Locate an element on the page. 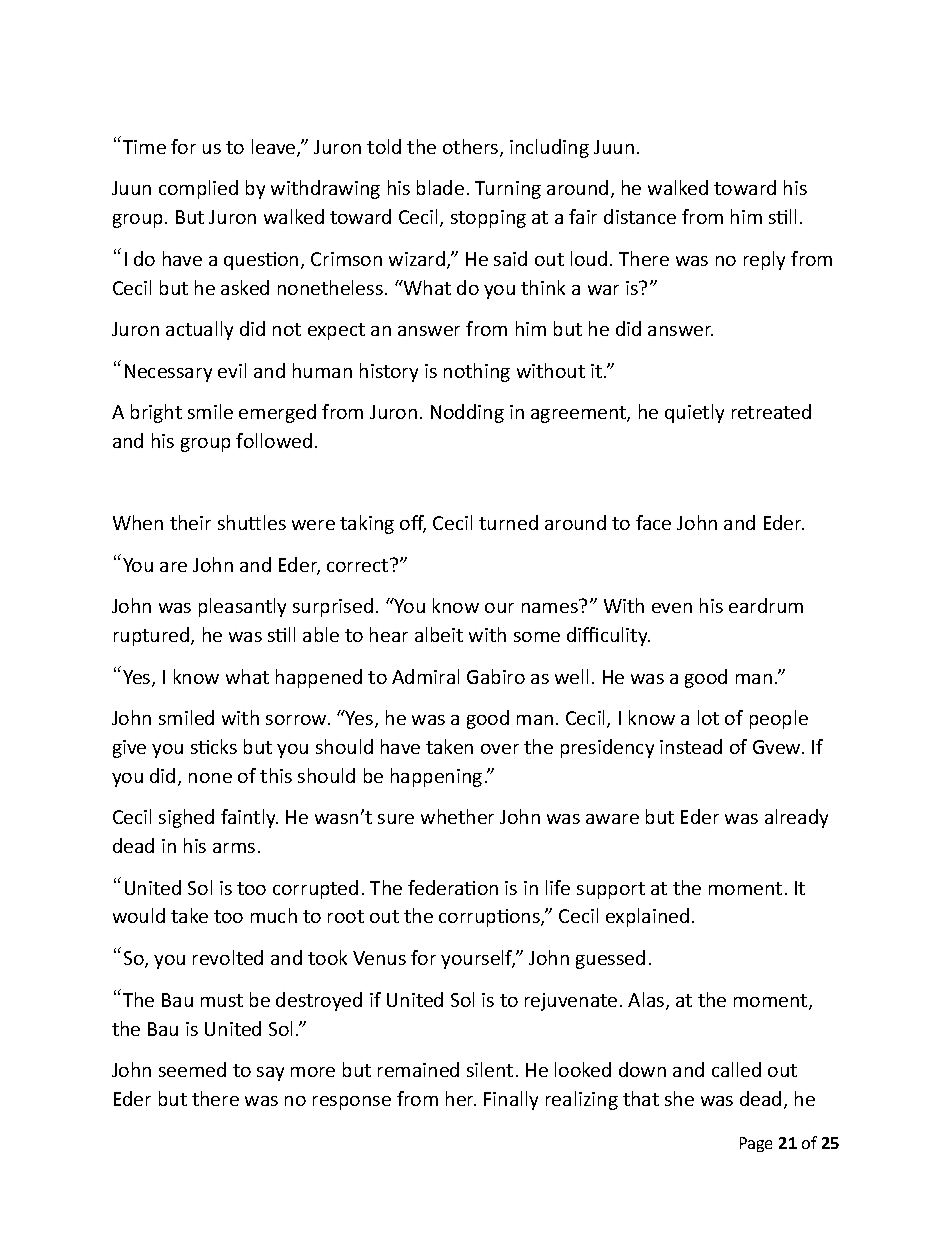  distance is located at coordinates (640, 216).
